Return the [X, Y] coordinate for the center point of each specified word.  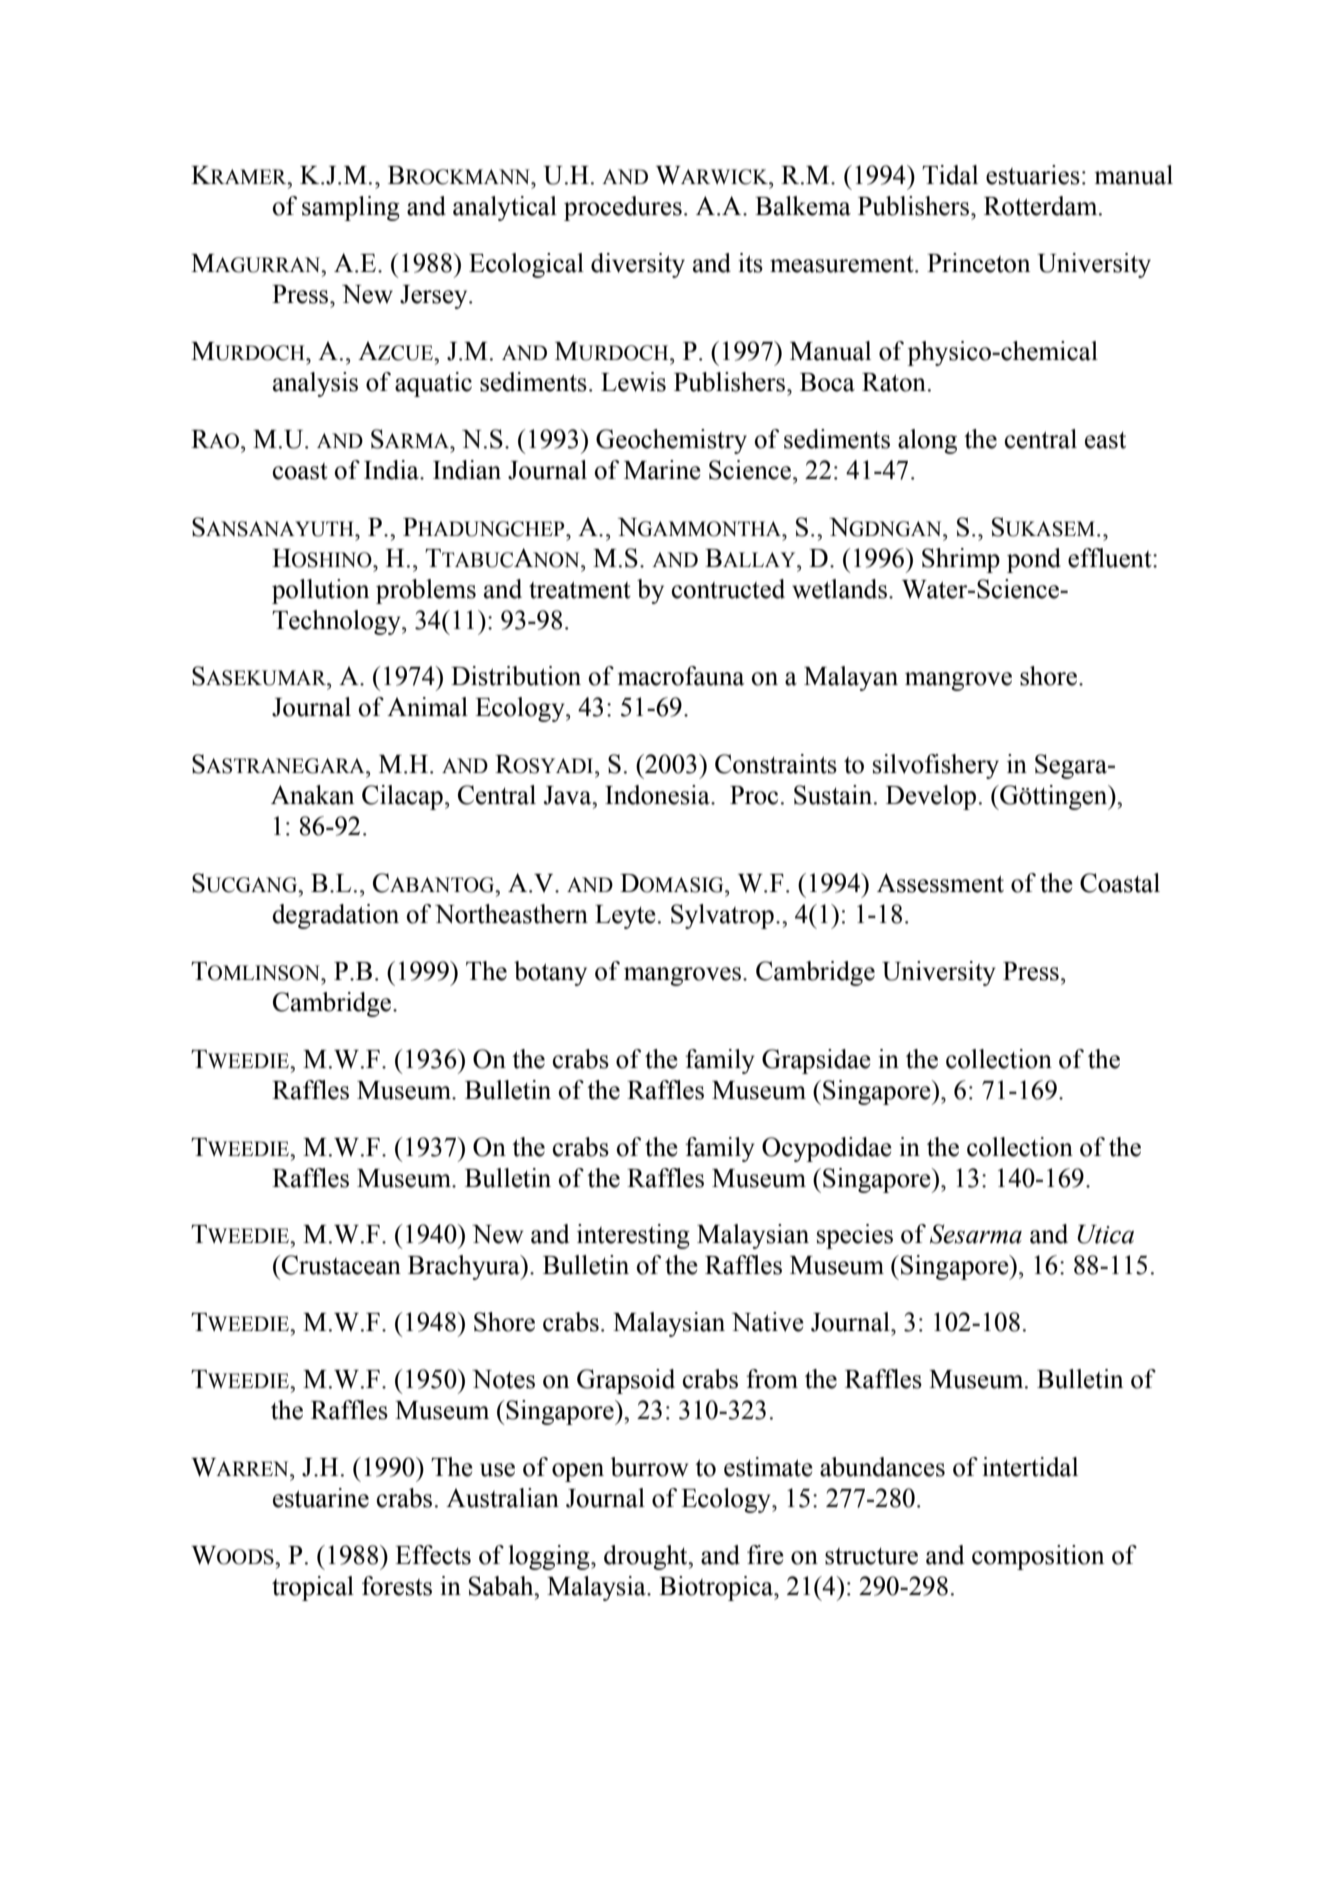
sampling [351, 208]
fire [765, 1555]
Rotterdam [1042, 206]
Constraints [776, 764]
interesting [633, 1236]
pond [1034, 560]
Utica [1105, 1234]
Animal [427, 707]
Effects [433, 1555]
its [750, 263]
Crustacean [340, 1265]
